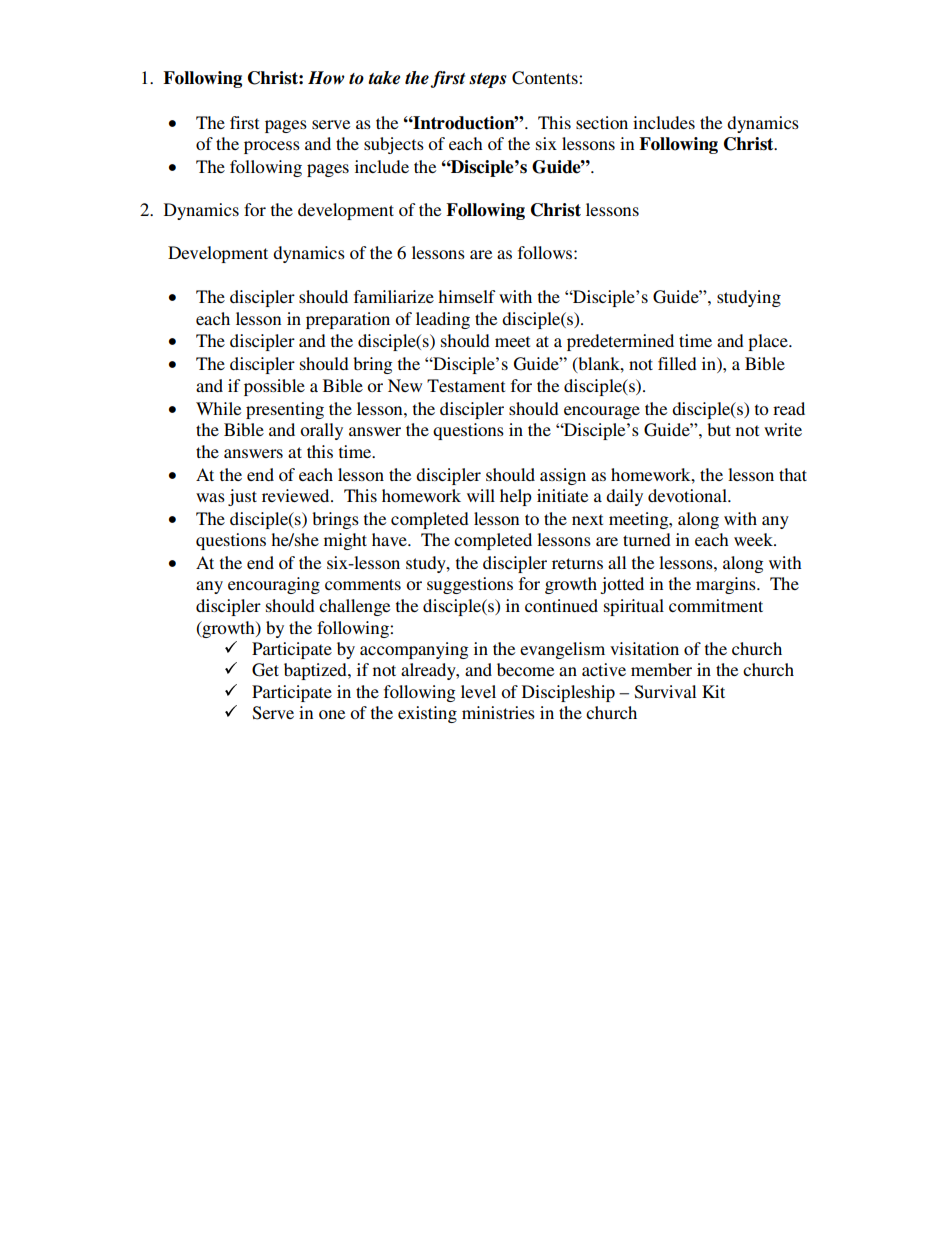 The image size is (952, 1233). What do you see at coordinates (274, 387) in the screenshot?
I see `possible` at bounding box center [274, 387].
